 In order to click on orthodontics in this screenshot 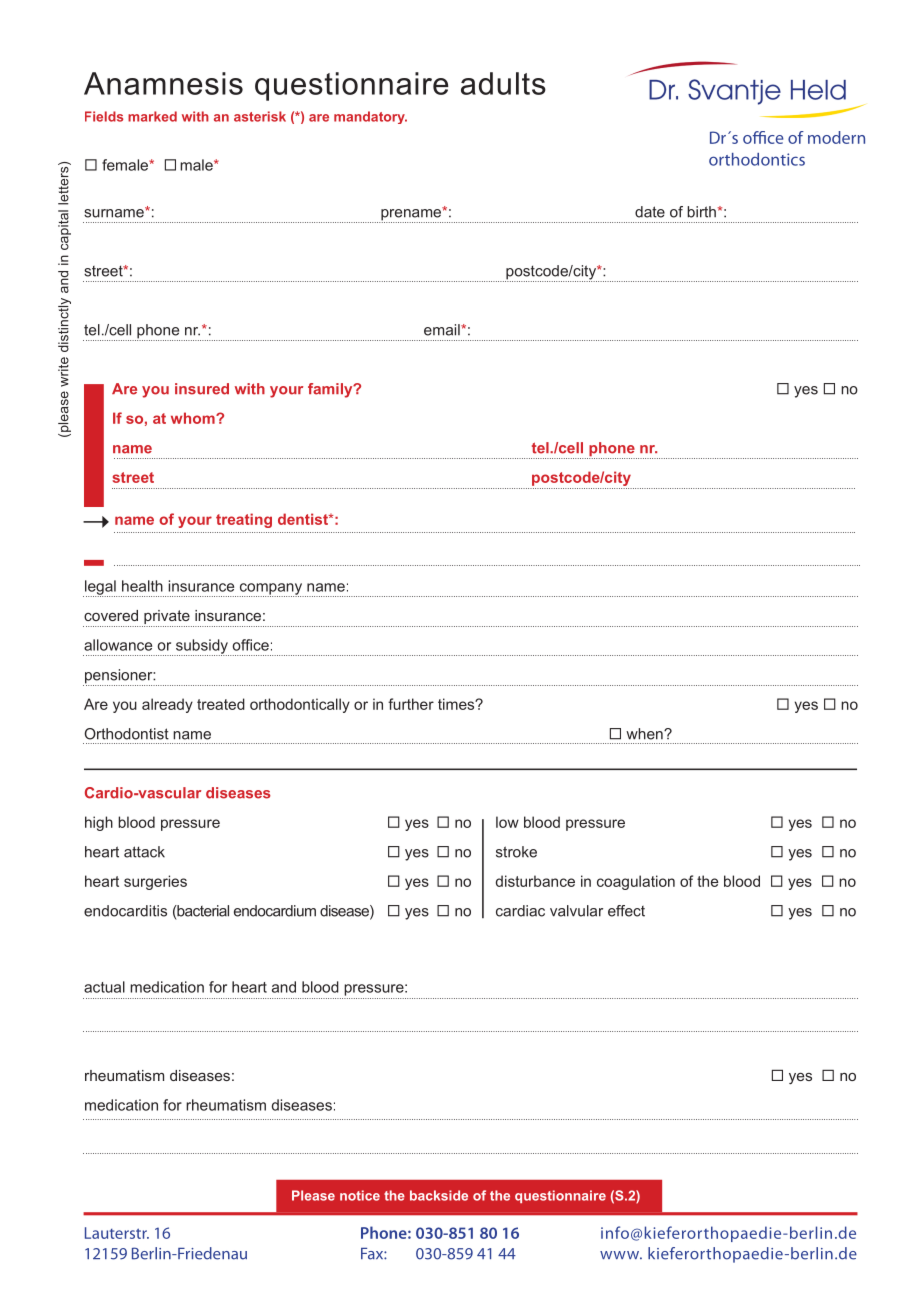, I will do `click(757, 159)`.
